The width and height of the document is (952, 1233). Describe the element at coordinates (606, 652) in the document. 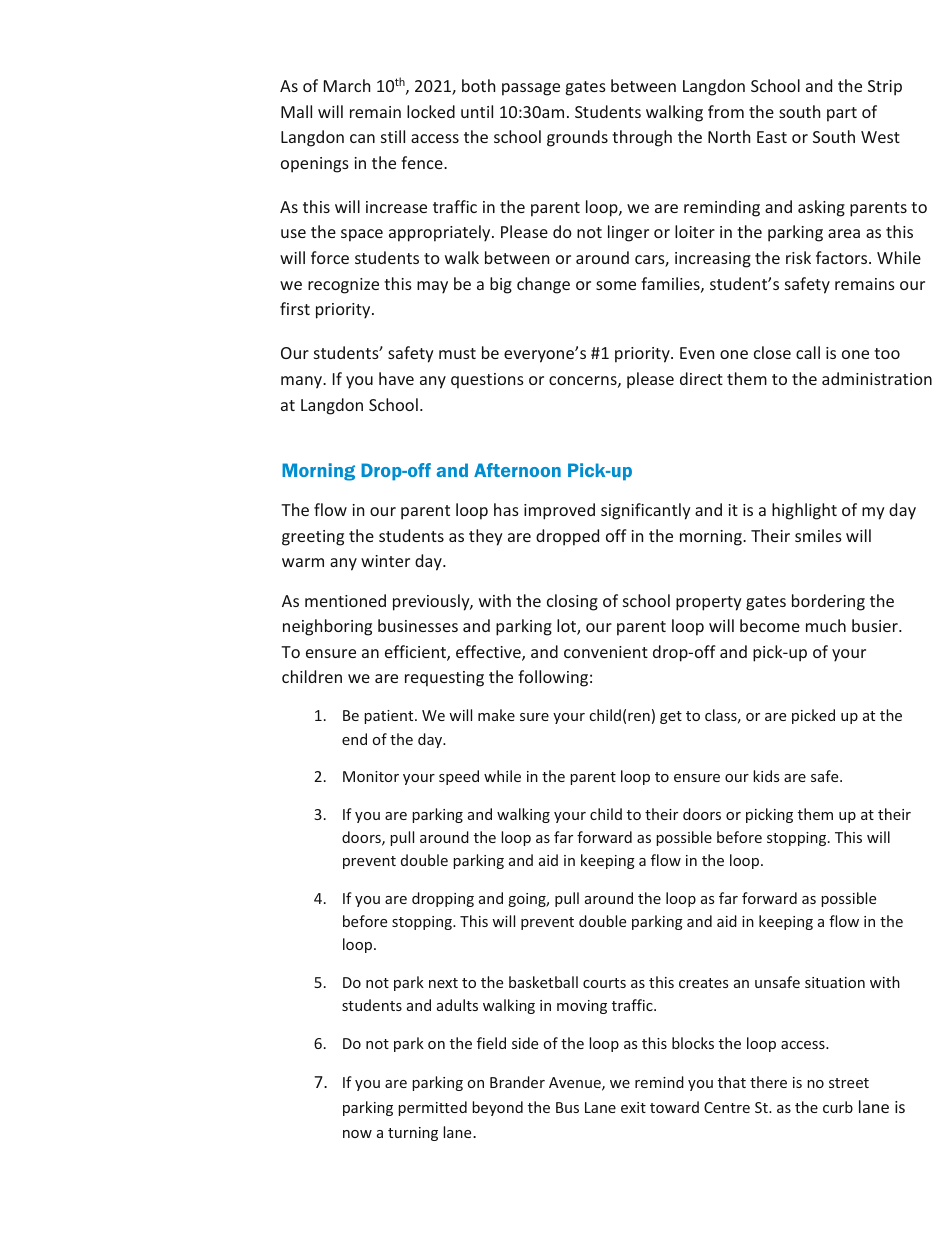

I see `convenient` at that location.
